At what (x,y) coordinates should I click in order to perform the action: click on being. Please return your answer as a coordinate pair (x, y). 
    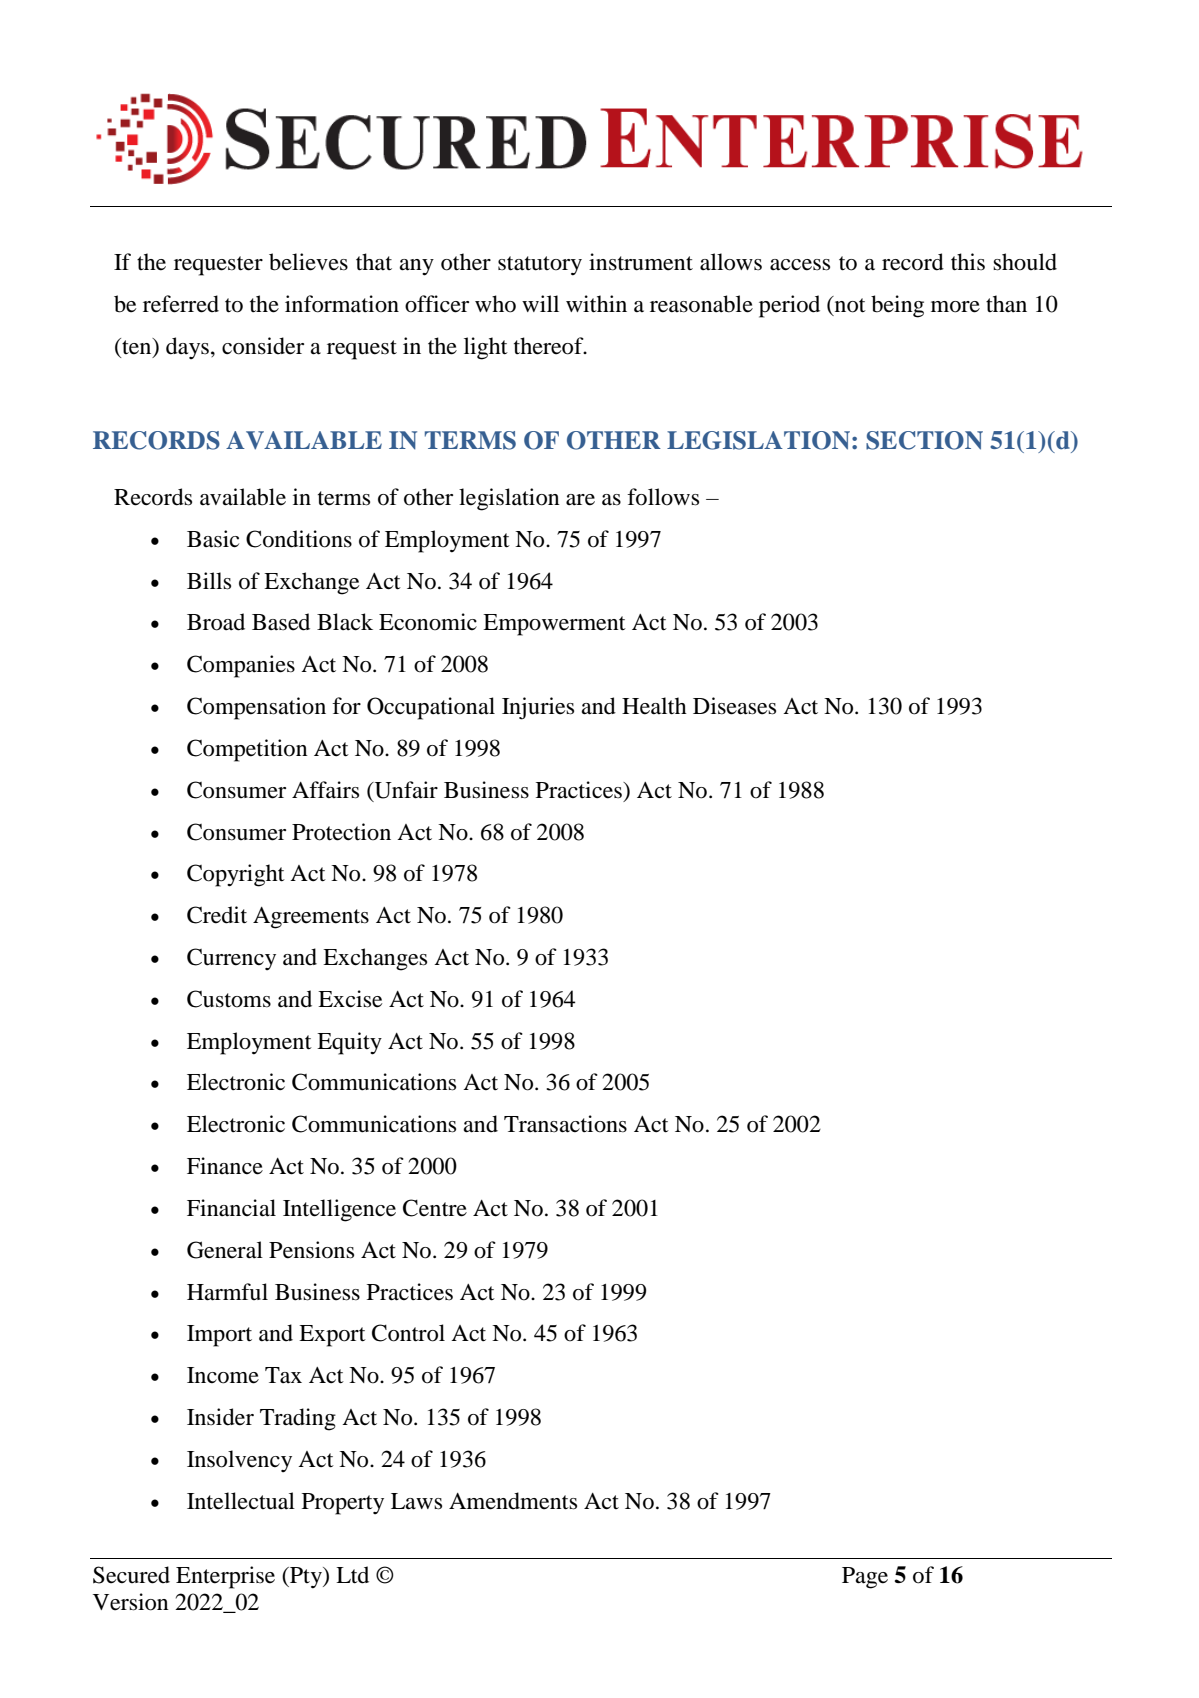
    Looking at the image, I should click on (897, 306).
